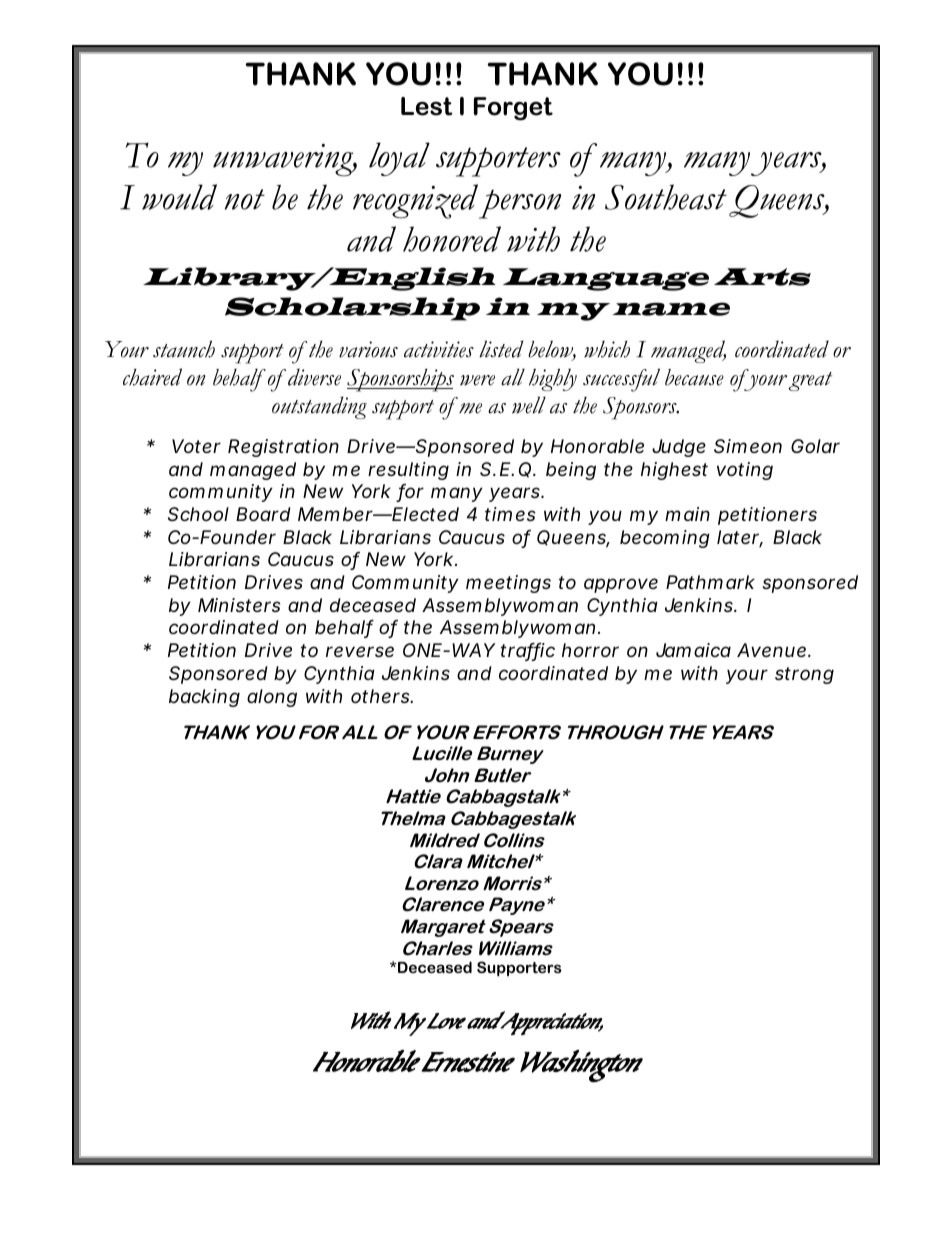 This screenshot has width=952, height=1233. What do you see at coordinates (204, 698) in the screenshot?
I see `backing` at bounding box center [204, 698].
